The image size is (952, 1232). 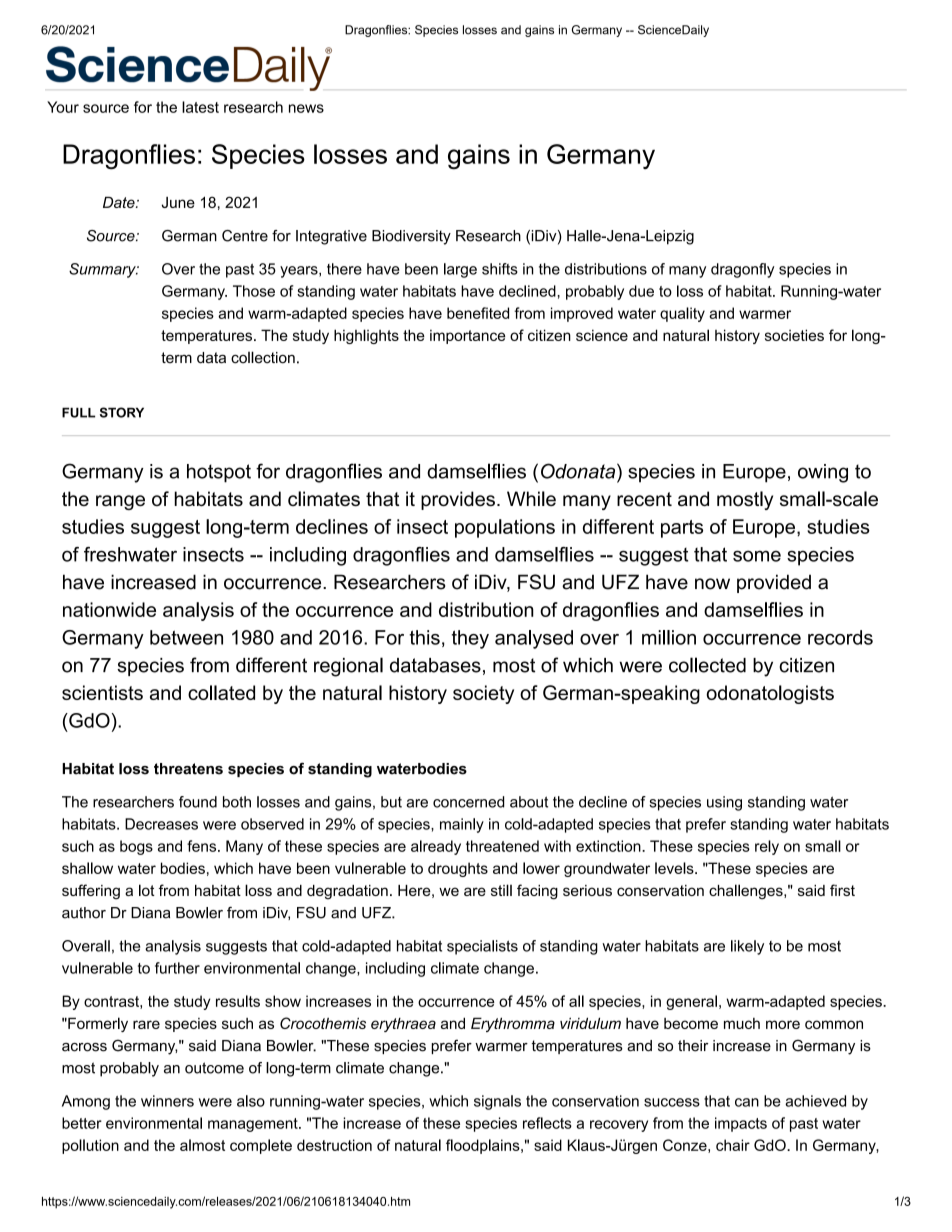 What do you see at coordinates (186, 637) in the page?
I see `between` at bounding box center [186, 637].
